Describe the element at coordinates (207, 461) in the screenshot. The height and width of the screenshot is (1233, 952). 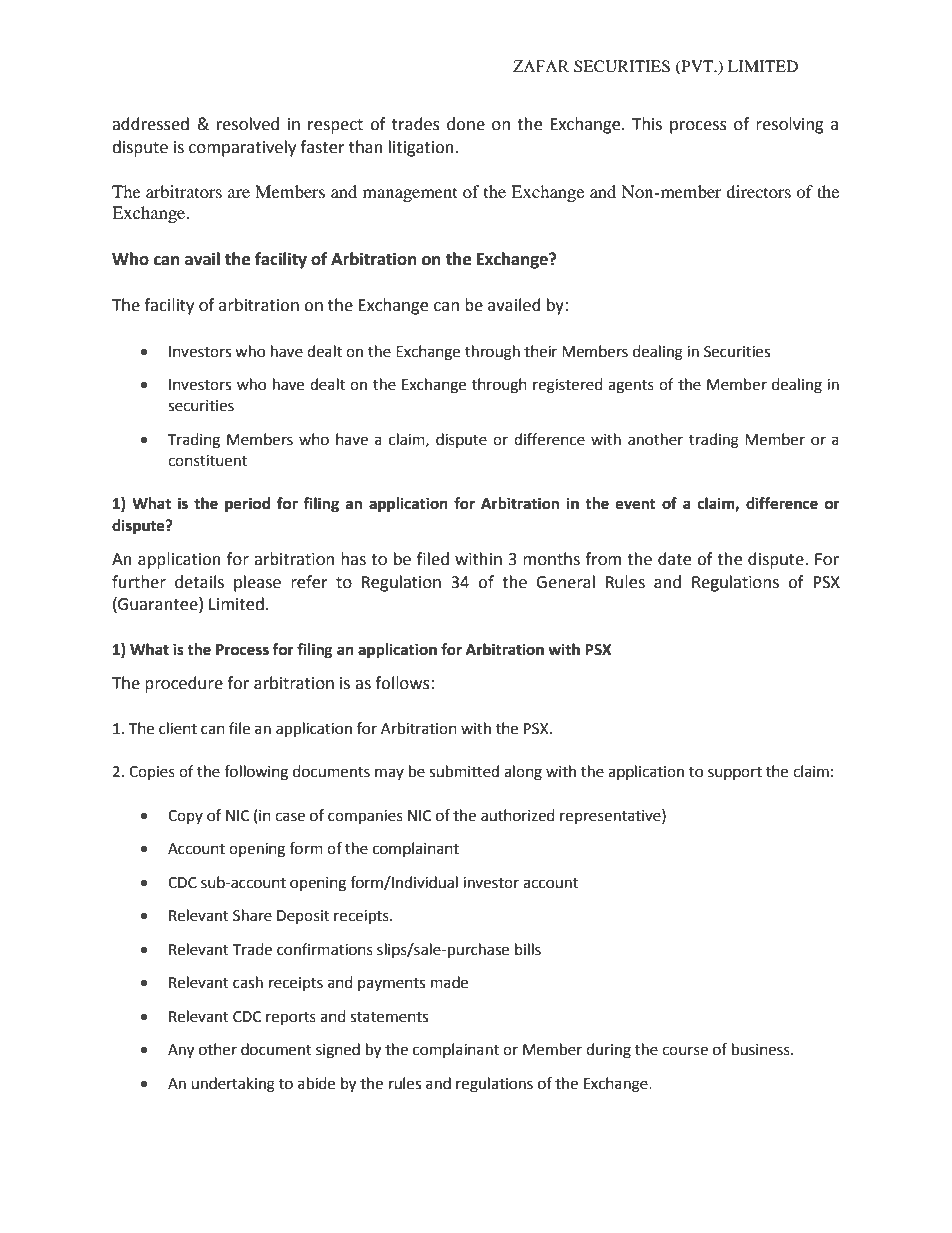
I see `constituent` at that location.
